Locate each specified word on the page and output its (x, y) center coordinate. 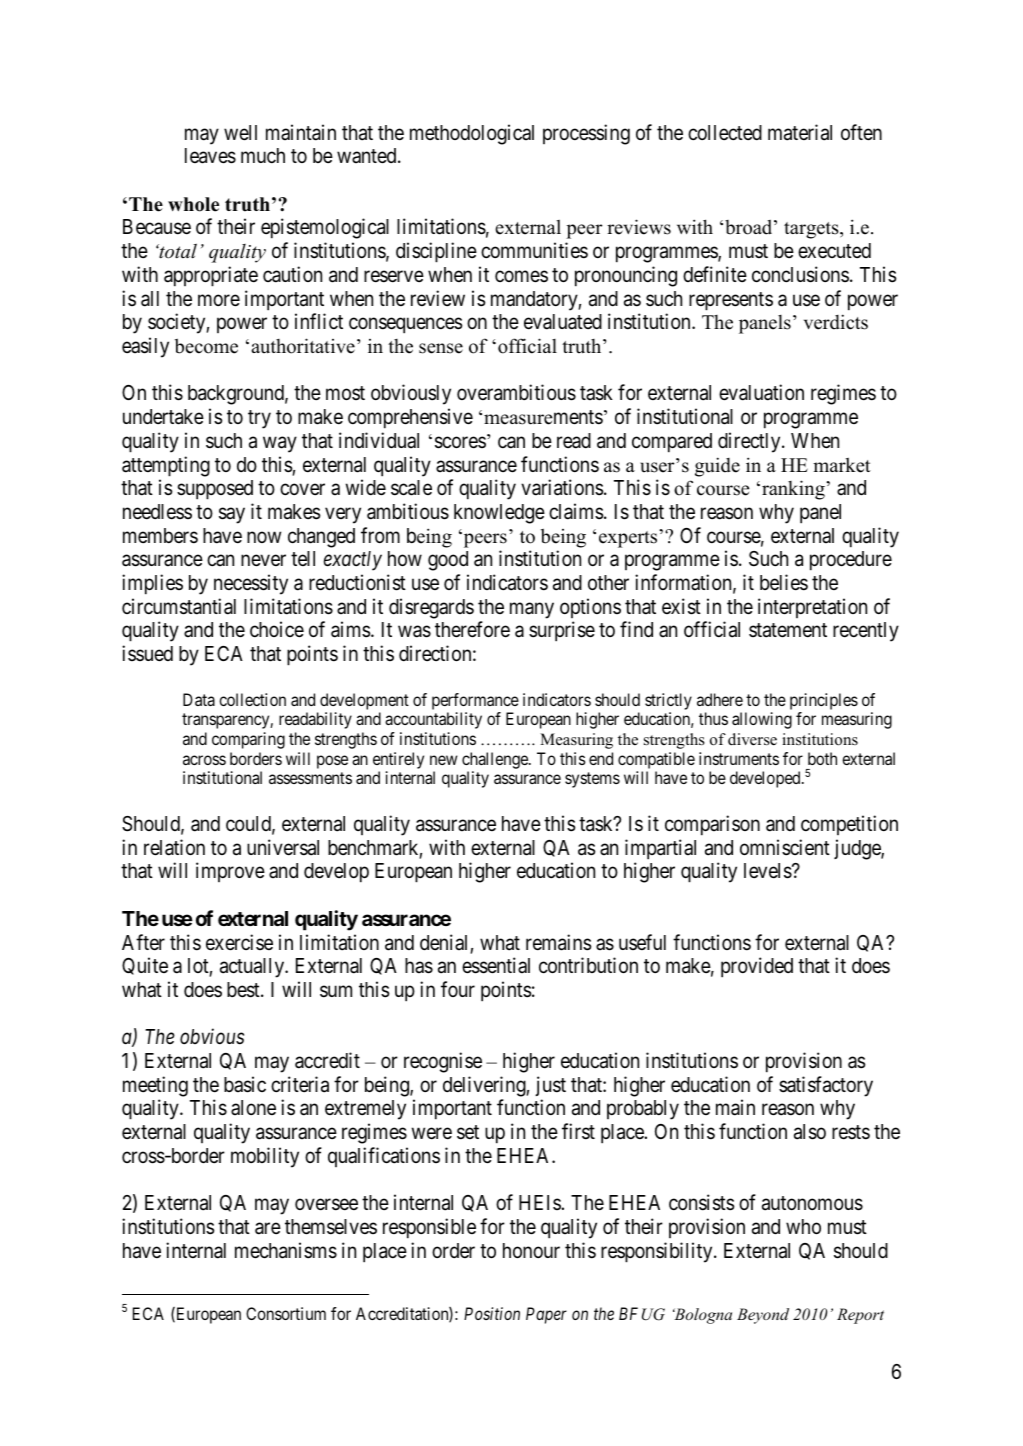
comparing (248, 740)
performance (475, 701)
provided (757, 967)
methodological (472, 134)
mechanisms (286, 1250)
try (259, 419)
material (800, 132)
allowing (762, 720)
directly (750, 442)
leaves (210, 156)
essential (496, 965)
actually (253, 968)
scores (460, 442)
